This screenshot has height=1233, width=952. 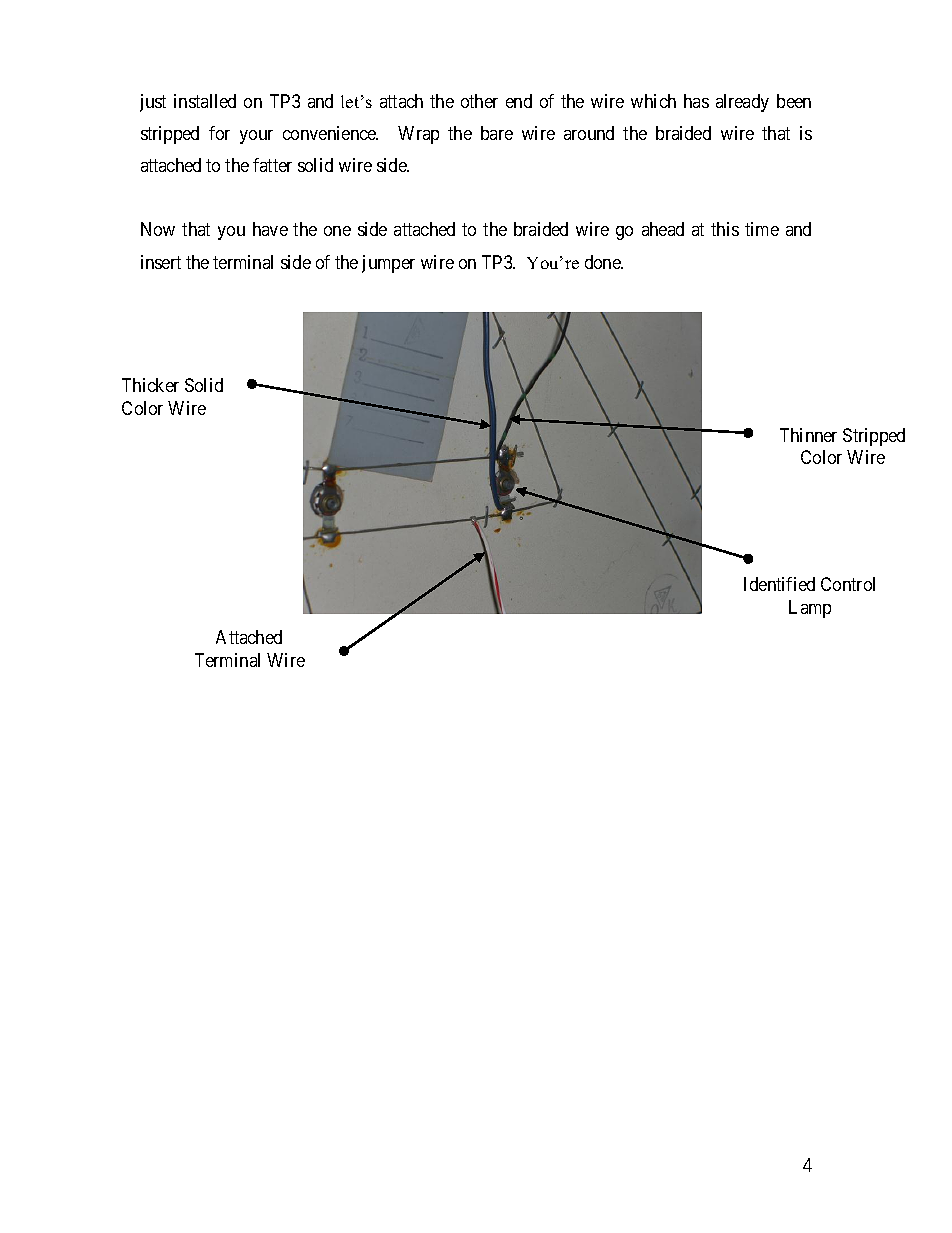 I want to click on bare, so click(x=497, y=133).
